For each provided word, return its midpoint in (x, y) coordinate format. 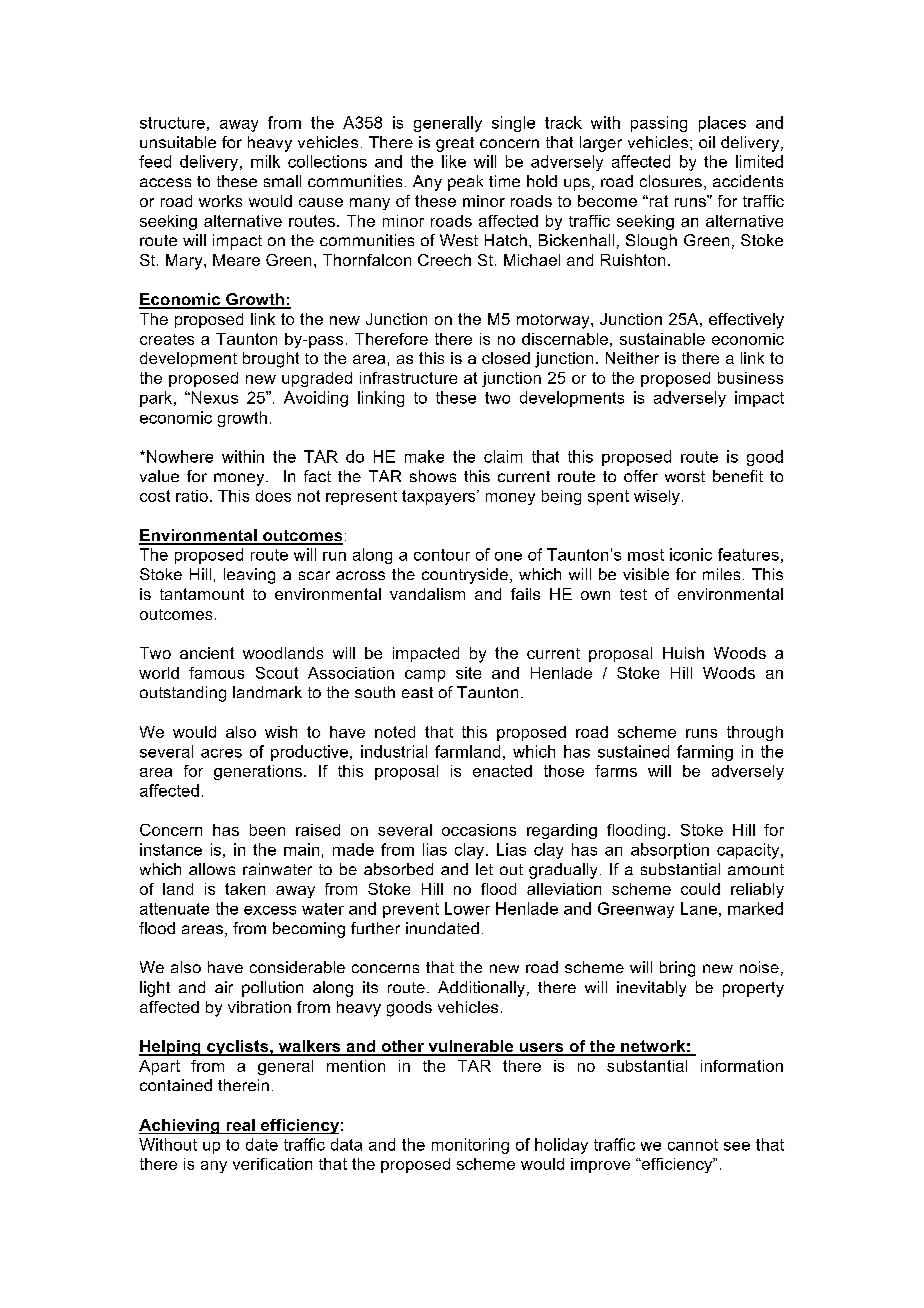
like (454, 161)
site (468, 673)
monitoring (470, 1146)
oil (707, 142)
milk (265, 161)
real (241, 1125)
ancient (207, 653)
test (633, 594)
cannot (693, 1145)
